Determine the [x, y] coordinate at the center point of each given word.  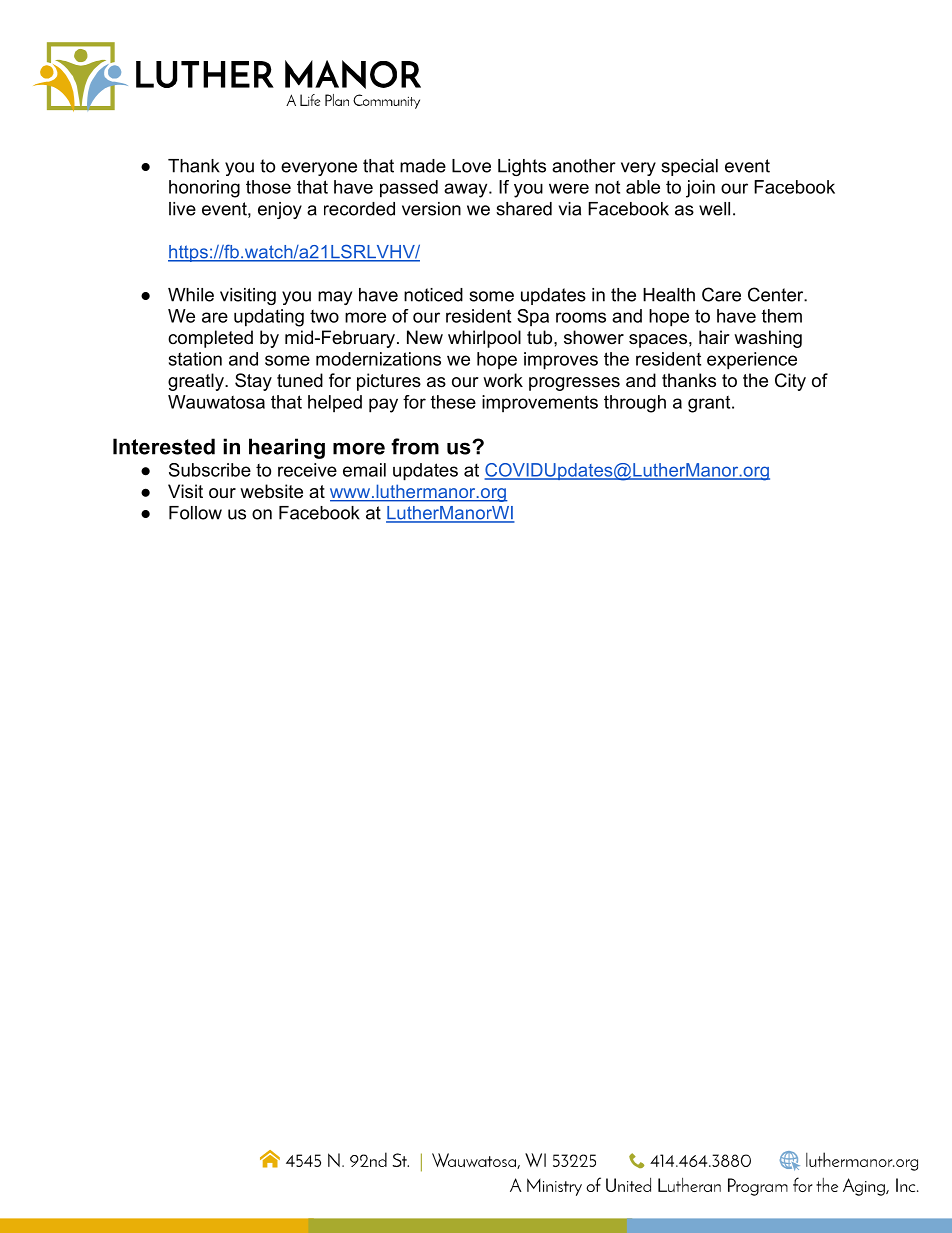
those [268, 187]
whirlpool [484, 339]
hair [714, 337]
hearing [287, 448]
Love [471, 166]
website [271, 491]
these [453, 402]
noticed [433, 295]
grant [710, 404]
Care [721, 294]
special [689, 167]
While [191, 295]
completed [210, 339]
